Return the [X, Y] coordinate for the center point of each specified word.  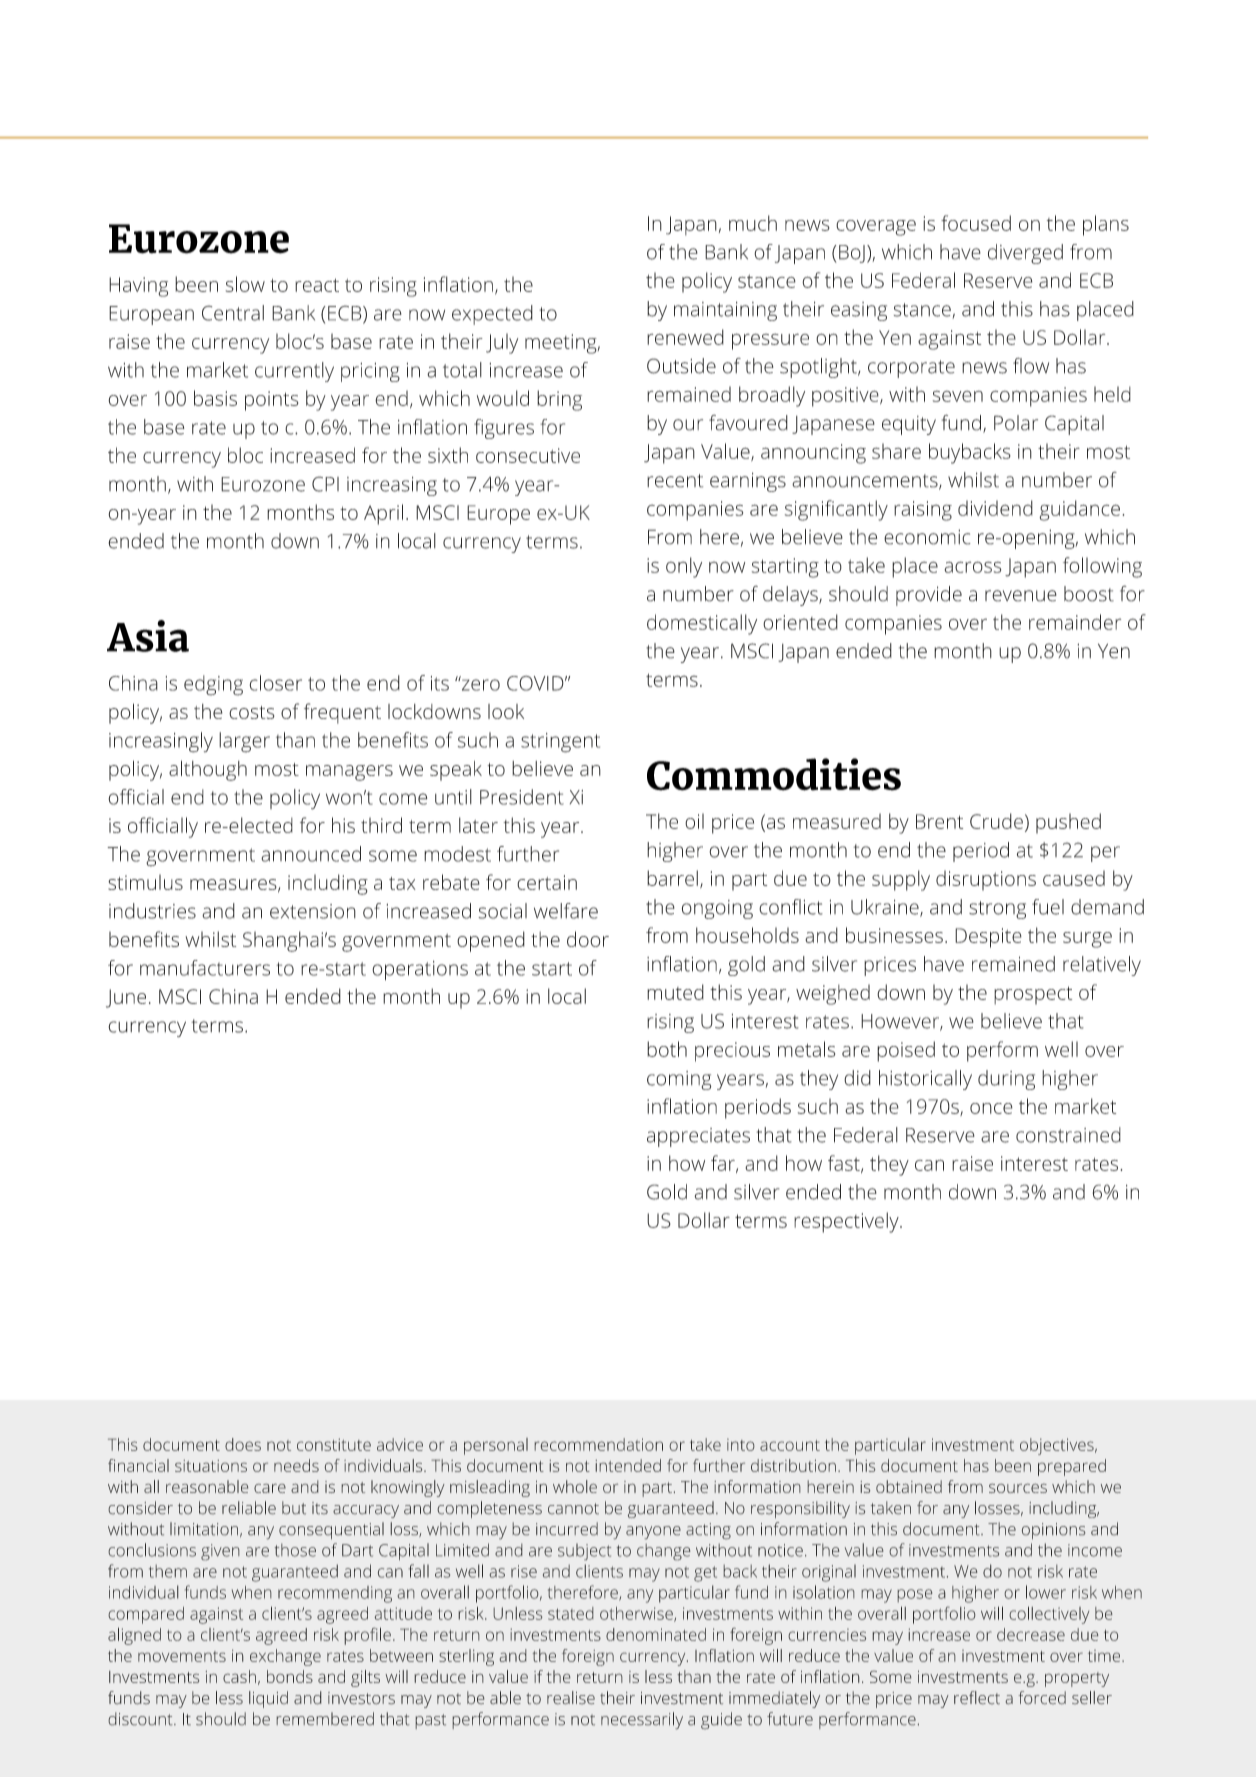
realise [571, 1698]
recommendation [598, 1444]
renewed [685, 337]
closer [275, 683]
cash [239, 1676]
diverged [1025, 254]
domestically [702, 624]
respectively [847, 1222]
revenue [1021, 596]
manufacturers [205, 968]
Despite [988, 938]
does [243, 1444]
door [588, 939]
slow [245, 284]
